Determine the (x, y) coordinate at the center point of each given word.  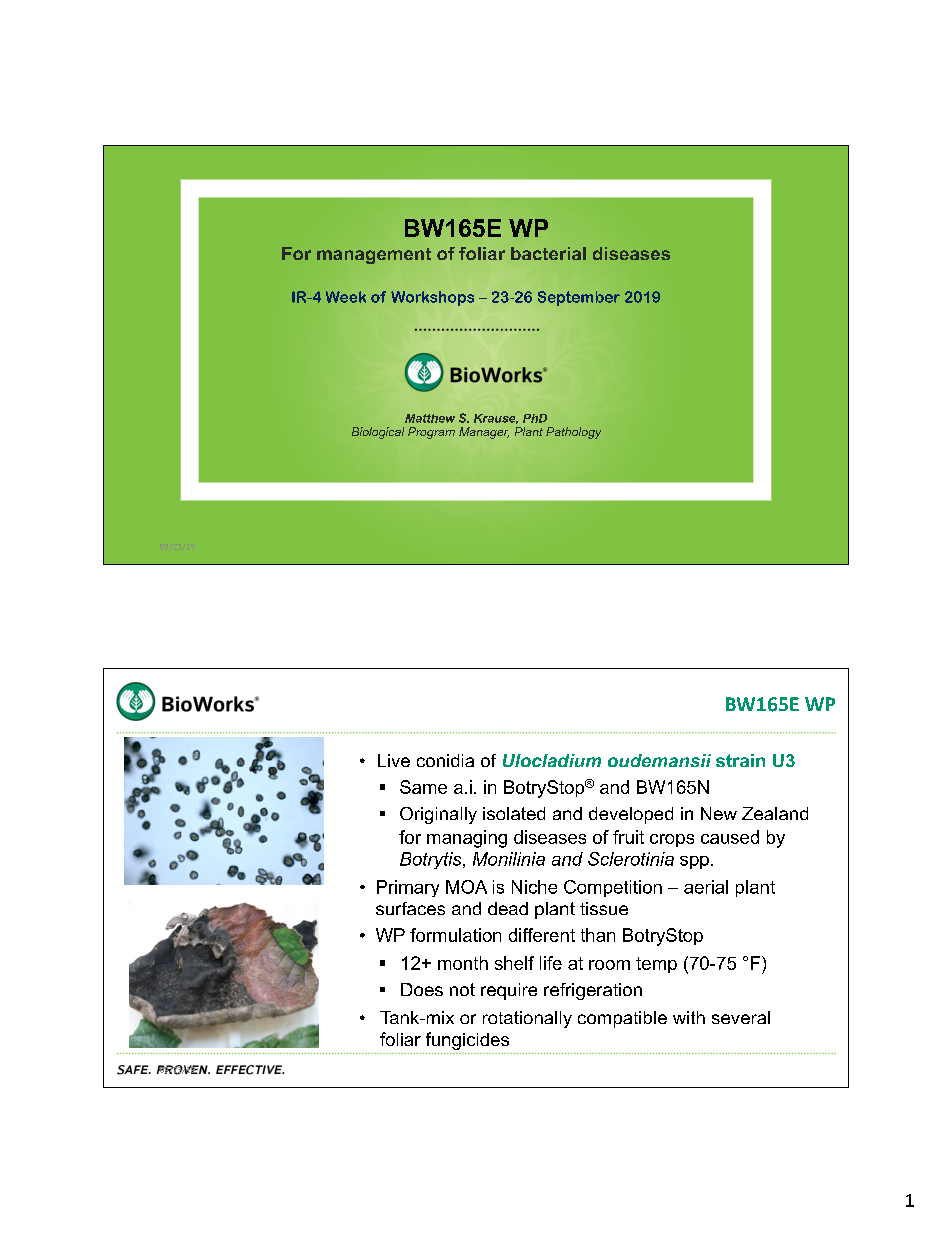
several (741, 1017)
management (374, 256)
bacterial (548, 253)
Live (394, 760)
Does (422, 989)
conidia (445, 760)
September (579, 298)
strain (740, 760)
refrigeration (593, 991)
